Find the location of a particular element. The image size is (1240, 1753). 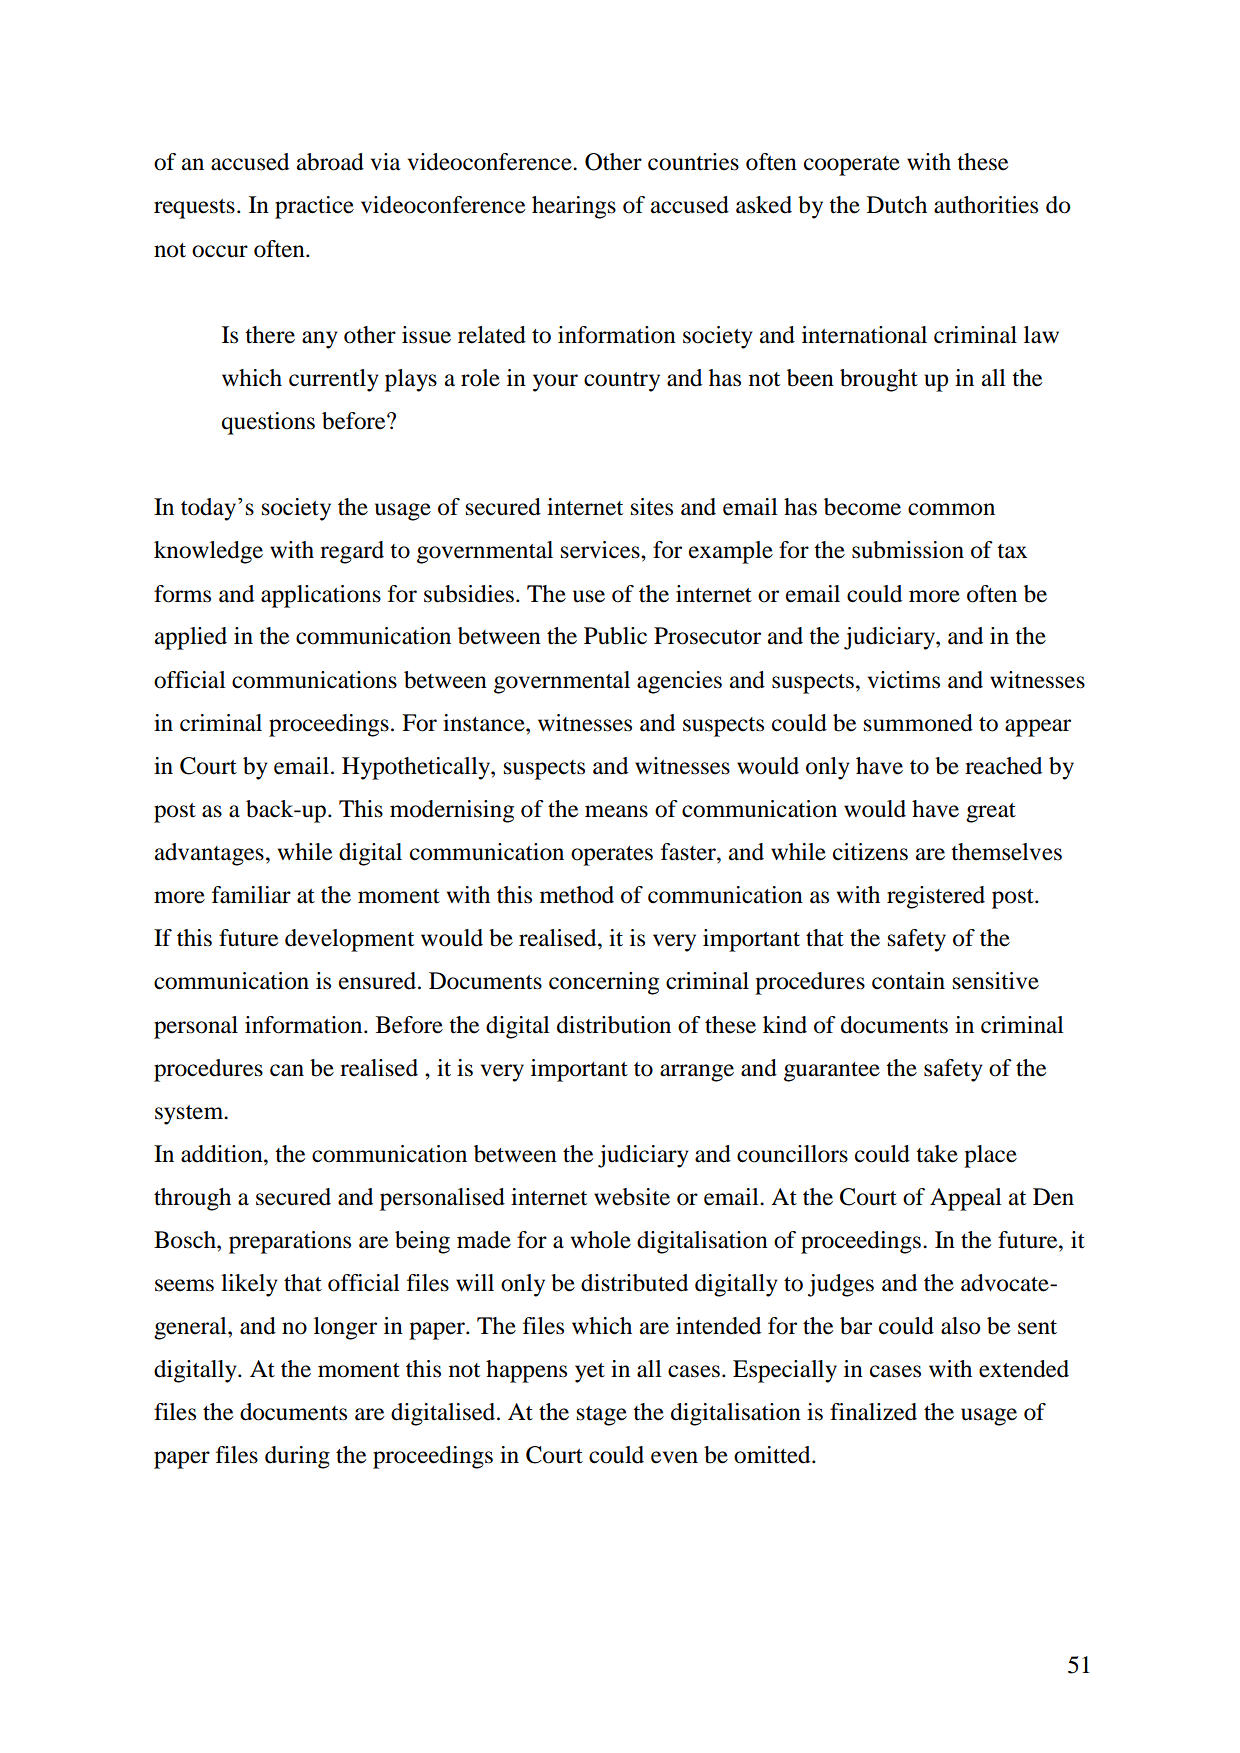

practice is located at coordinates (314, 207).
